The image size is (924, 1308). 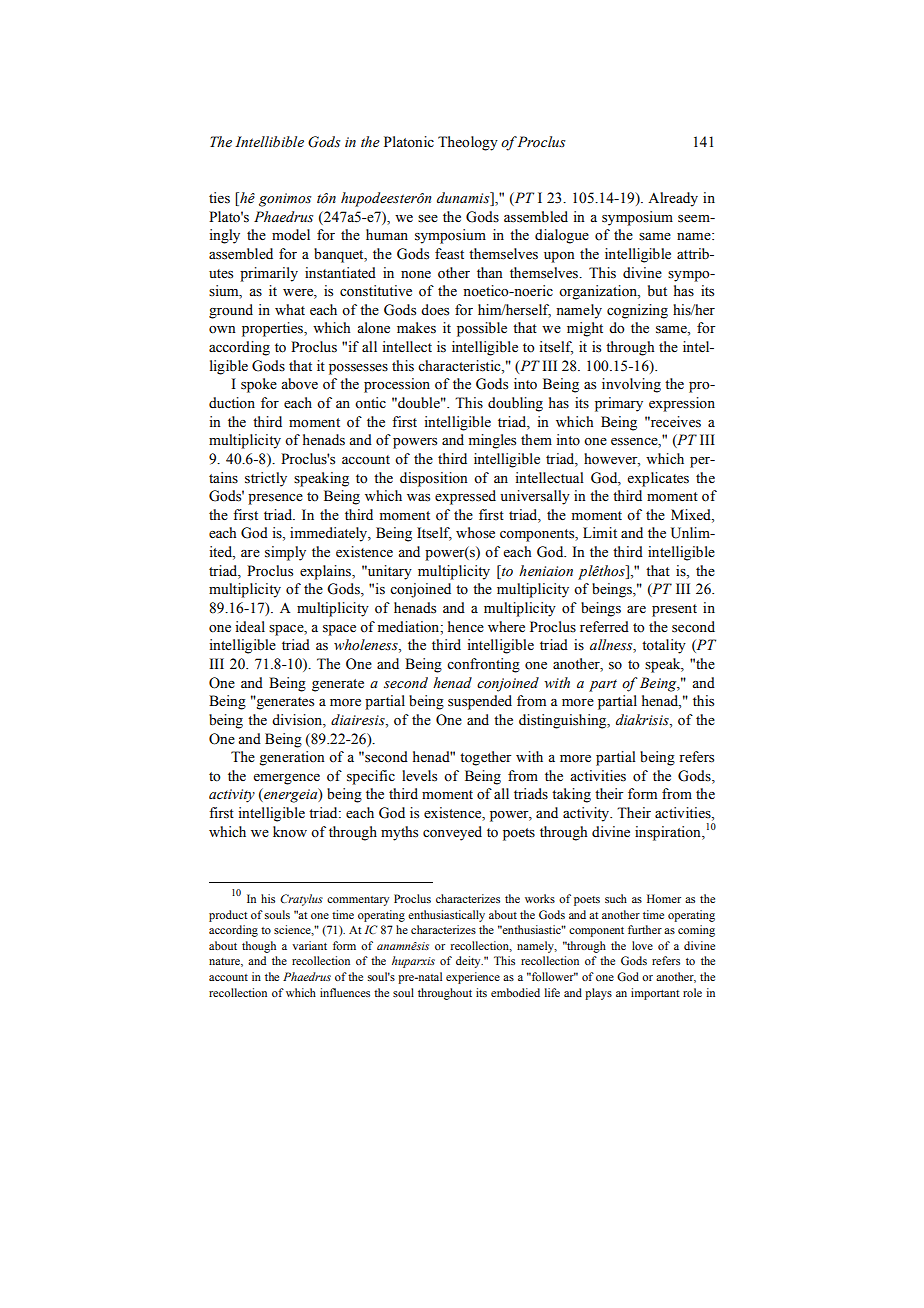 I want to click on deity, so click(x=469, y=962).
